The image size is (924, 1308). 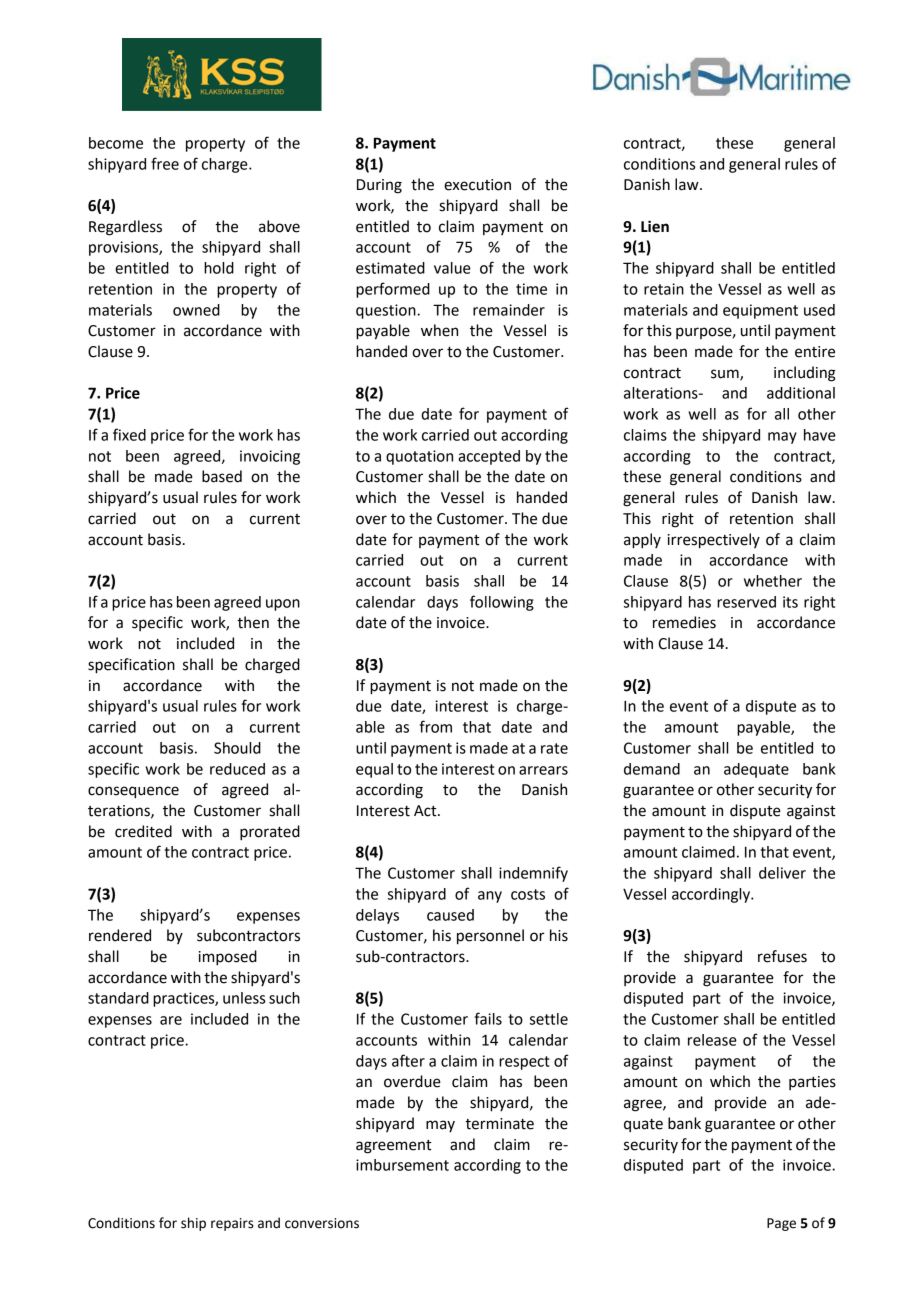 I want to click on free, so click(x=165, y=163).
